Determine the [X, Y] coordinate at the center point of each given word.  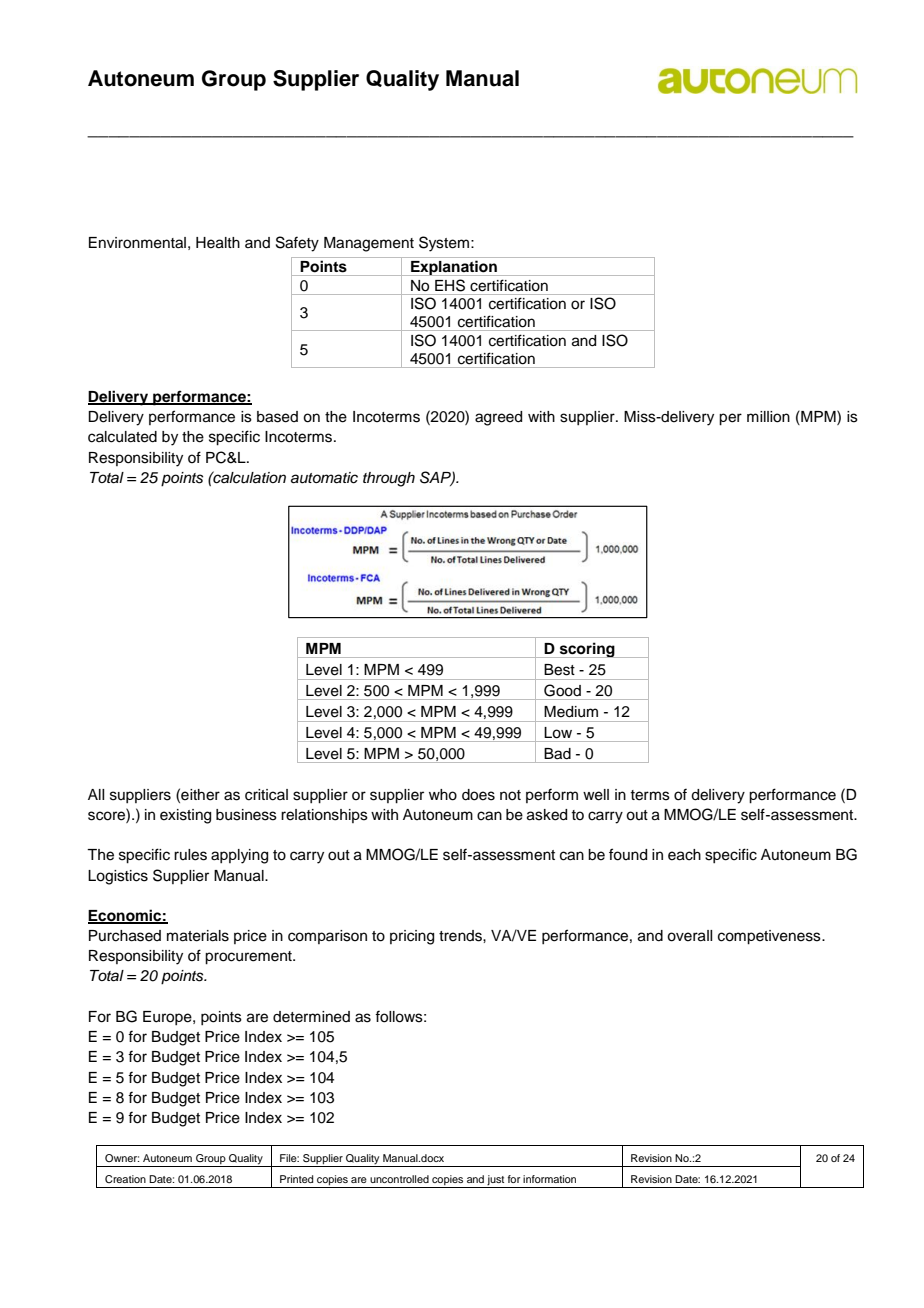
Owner [122, 1158]
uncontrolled [399, 1179]
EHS [450, 285]
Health [218, 243]
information [549, 1179]
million [768, 417]
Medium [571, 712]
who [443, 795]
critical [266, 795]
